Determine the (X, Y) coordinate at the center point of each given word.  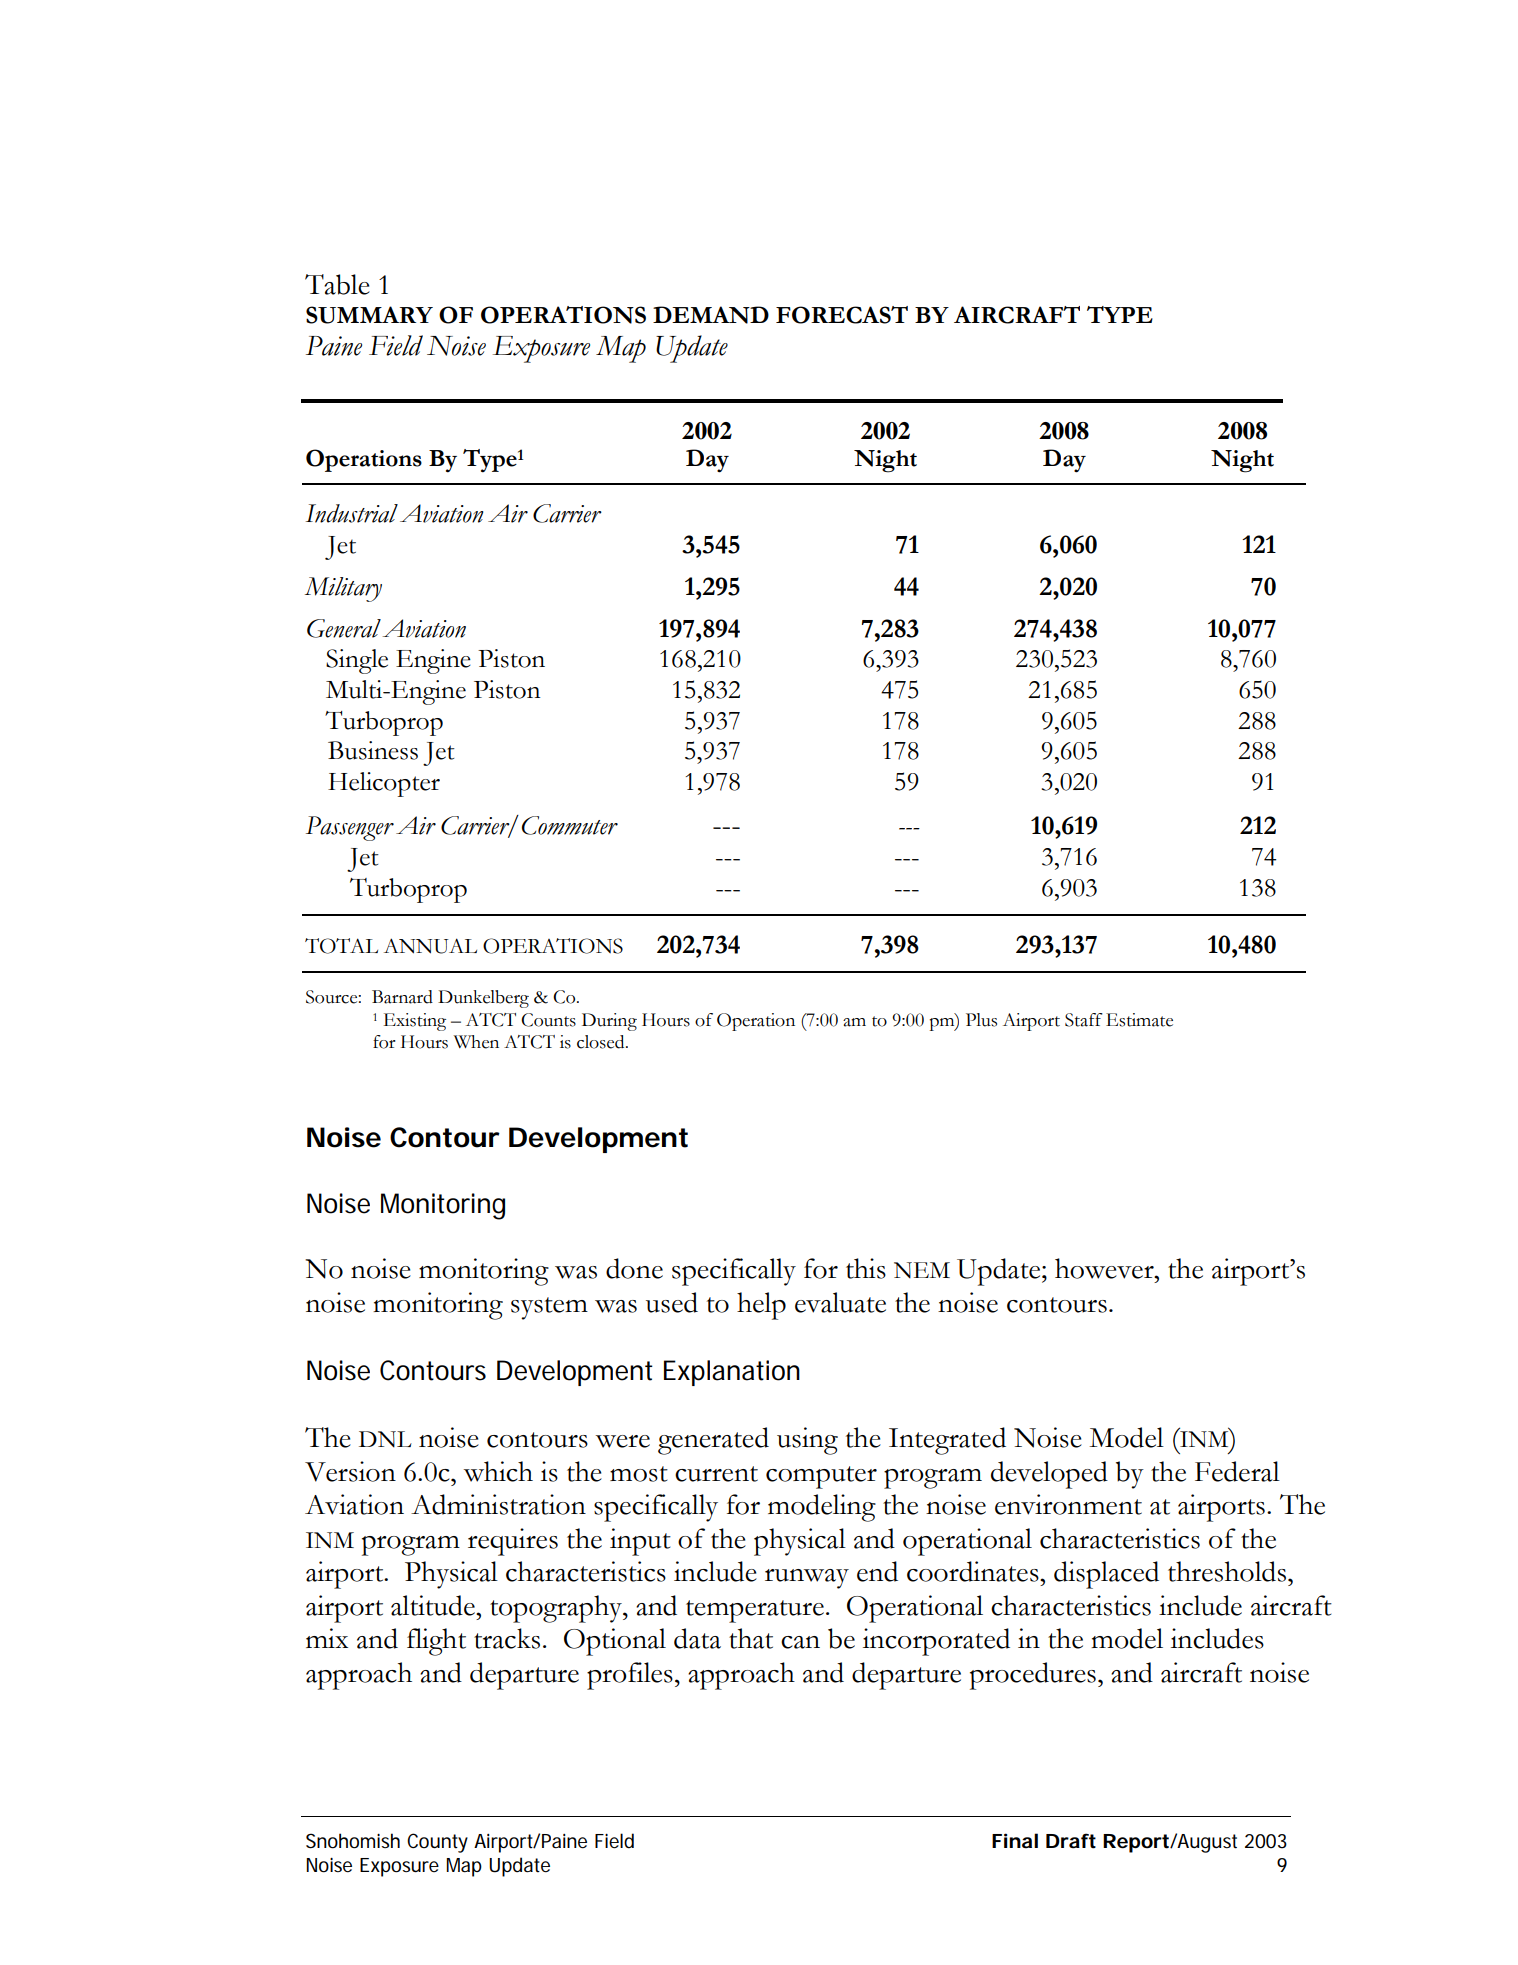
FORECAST (842, 315)
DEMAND (711, 315)
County (437, 1843)
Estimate (1139, 1020)
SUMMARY (369, 315)
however (1105, 1268)
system (549, 1308)
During (609, 1022)
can (800, 1642)
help (761, 1306)
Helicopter (384, 784)
